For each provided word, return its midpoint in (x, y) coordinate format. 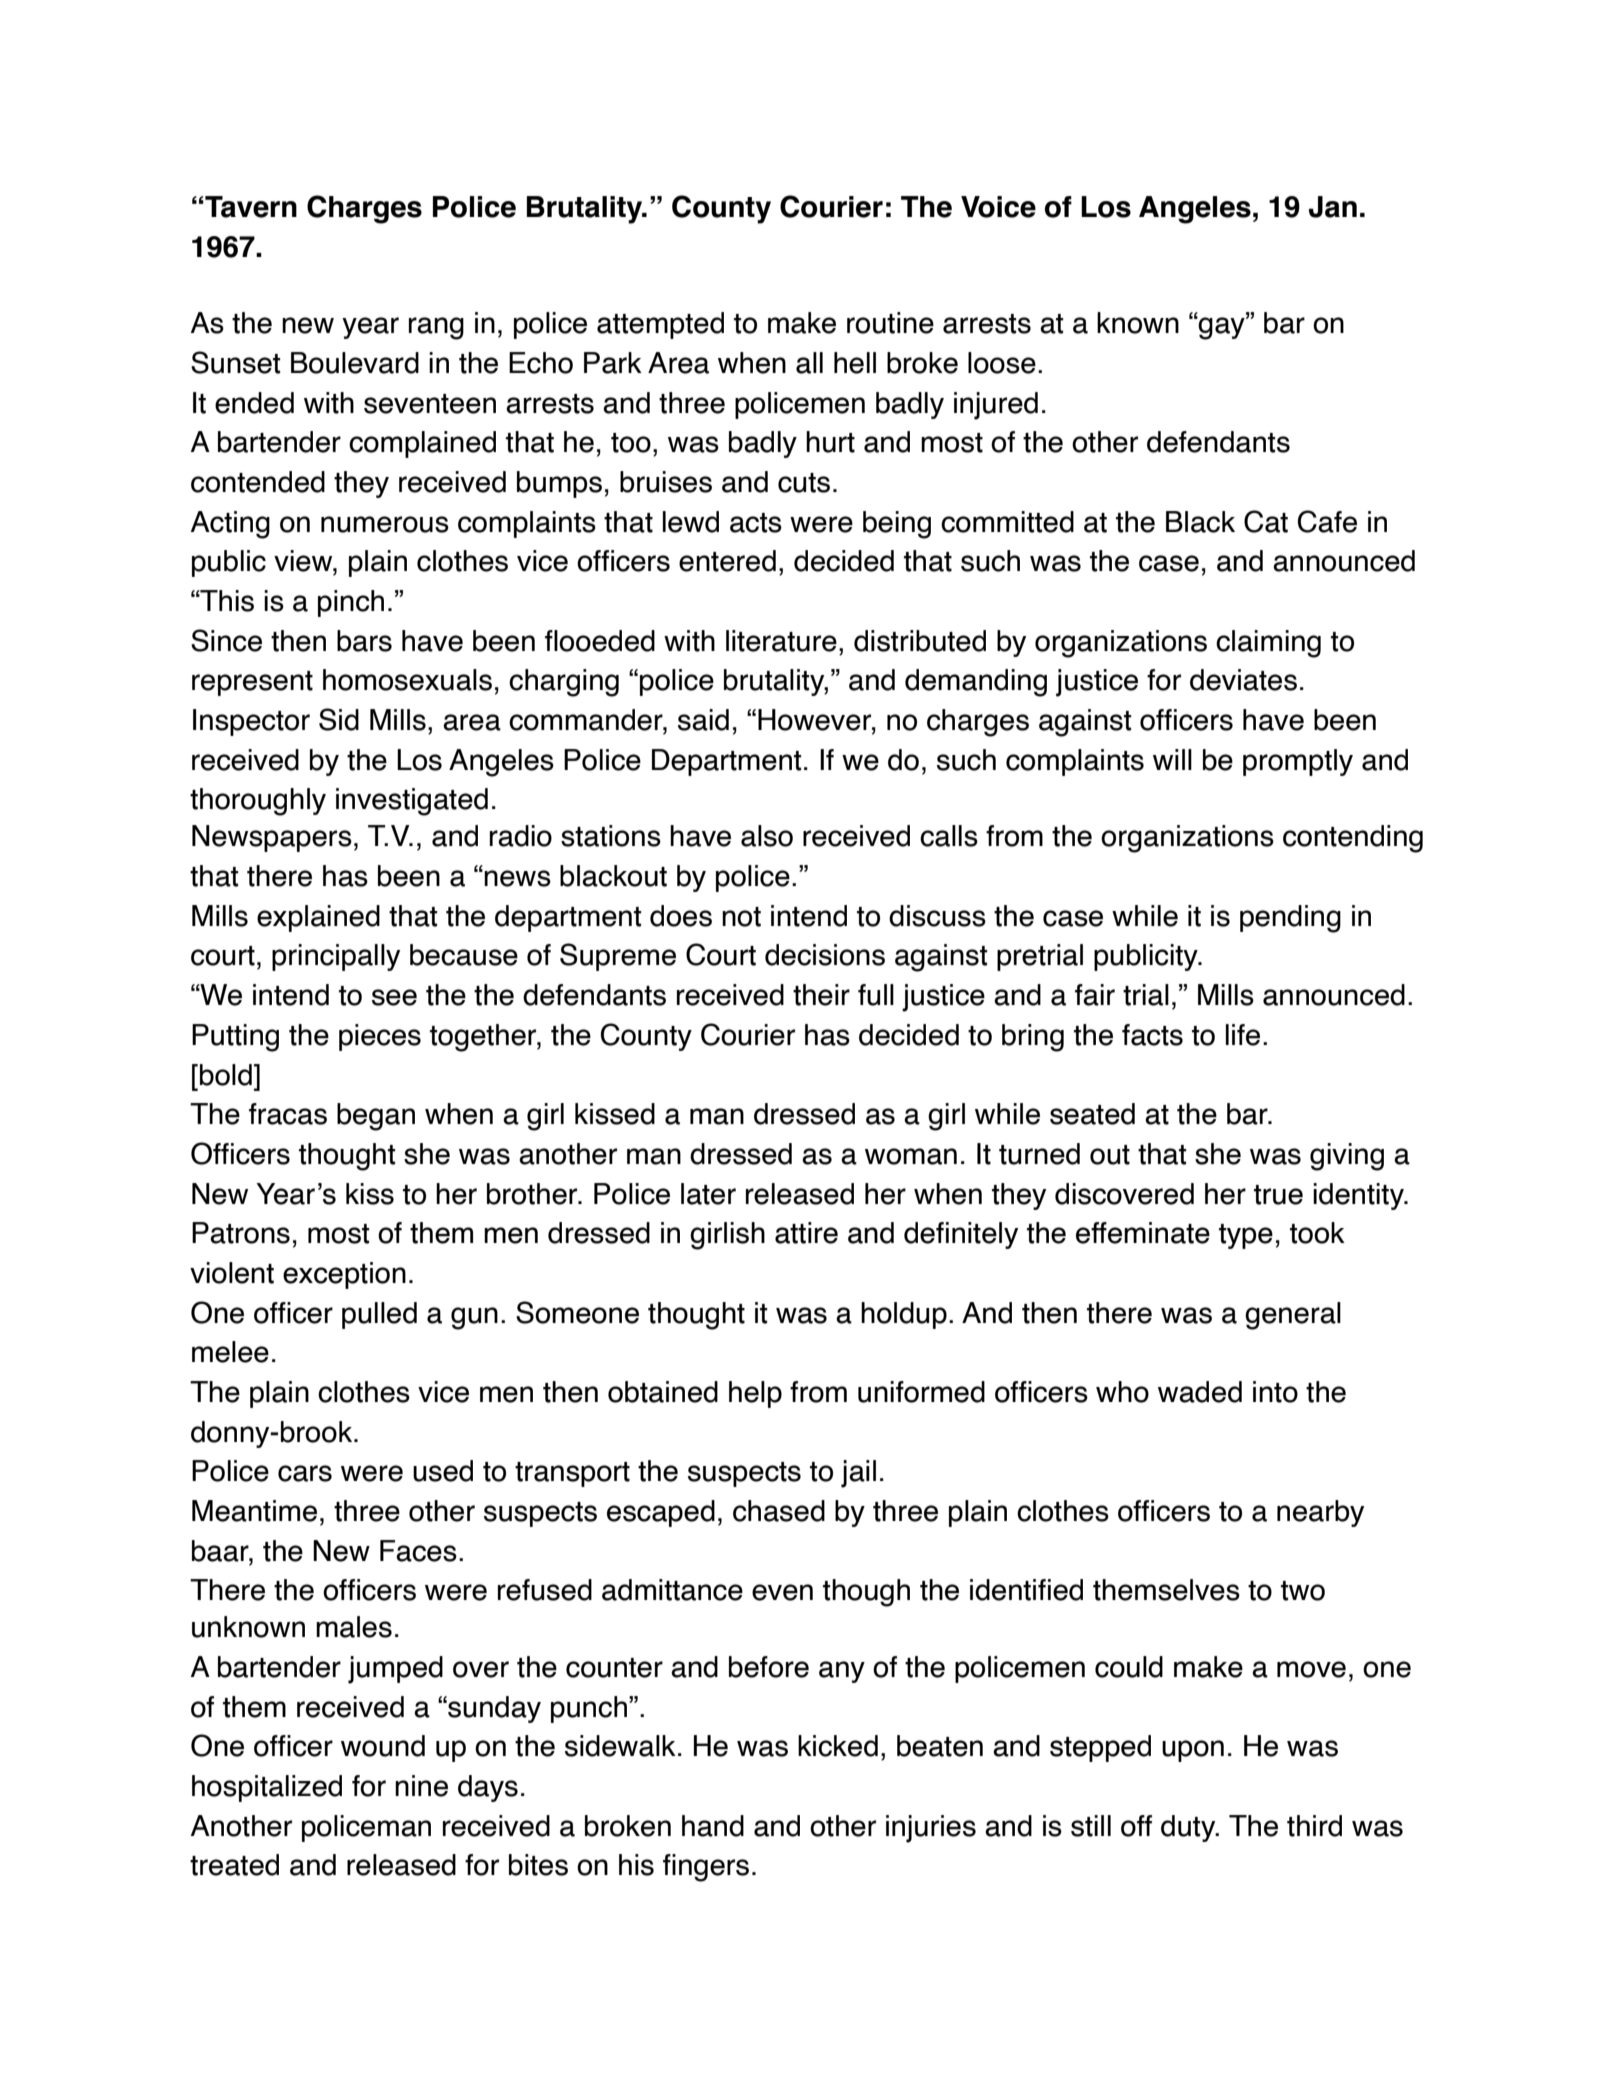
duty (1189, 1828)
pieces (380, 1037)
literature (781, 641)
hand (713, 1826)
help (755, 1394)
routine (890, 323)
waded (1200, 1392)
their (821, 995)
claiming (1268, 644)
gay (1222, 328)
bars (364, 641)
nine (421, 1786)
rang (436, 328)
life (1243, 1035)
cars (305, 1473)
